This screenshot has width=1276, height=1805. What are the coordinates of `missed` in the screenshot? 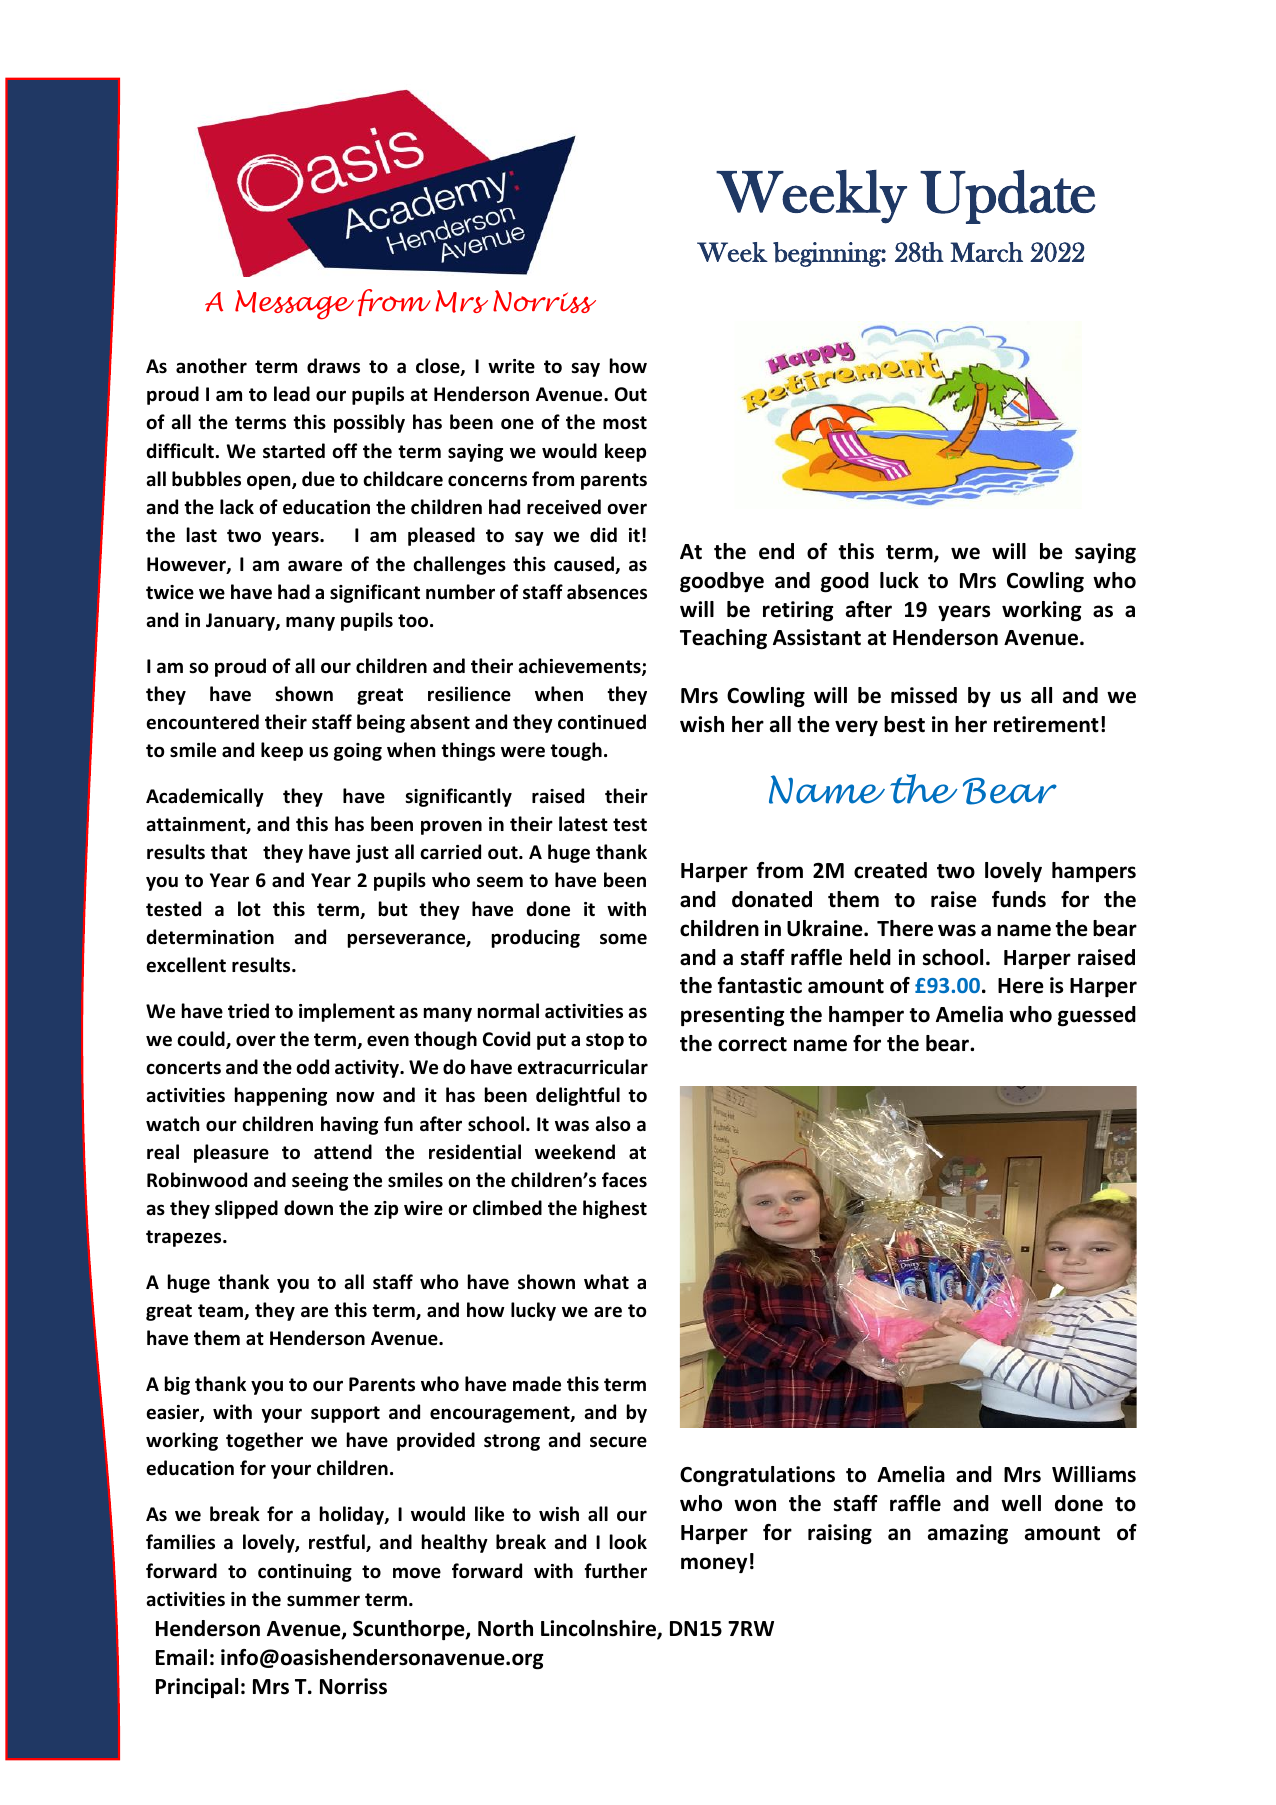 It's located at (924, 695).
